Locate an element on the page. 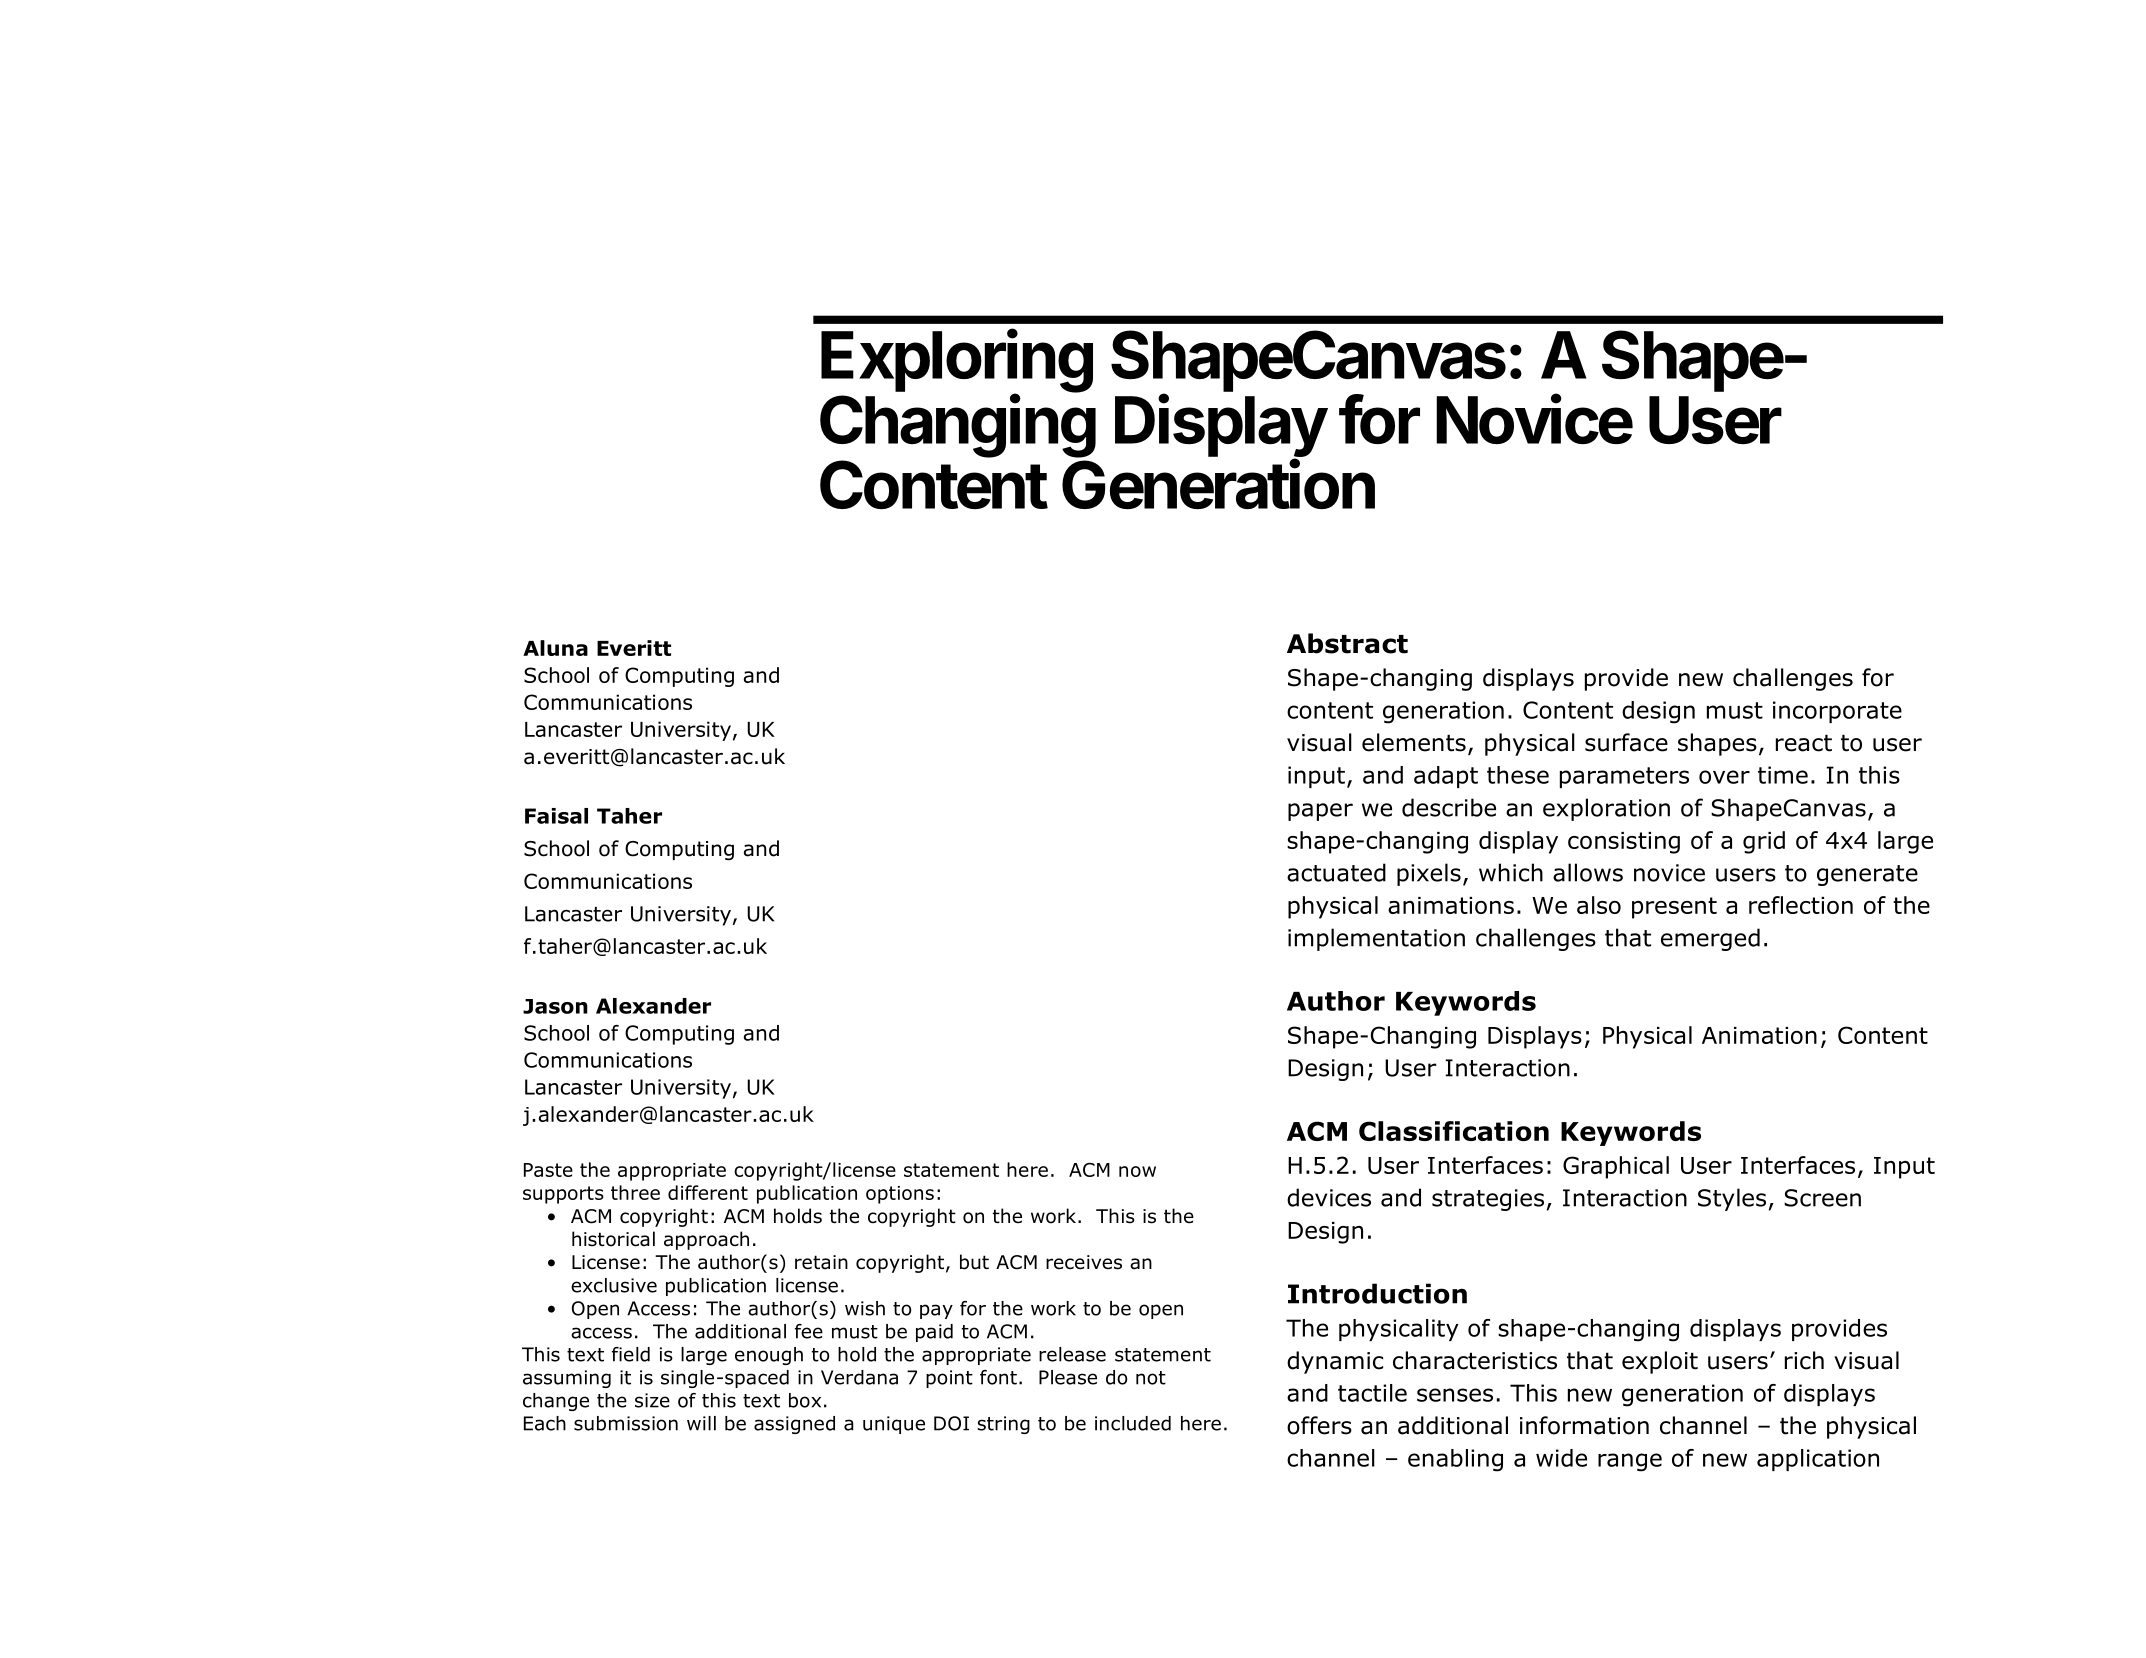 The image size is (2146, 1658). included is located at coordinates (1133, 1423).
